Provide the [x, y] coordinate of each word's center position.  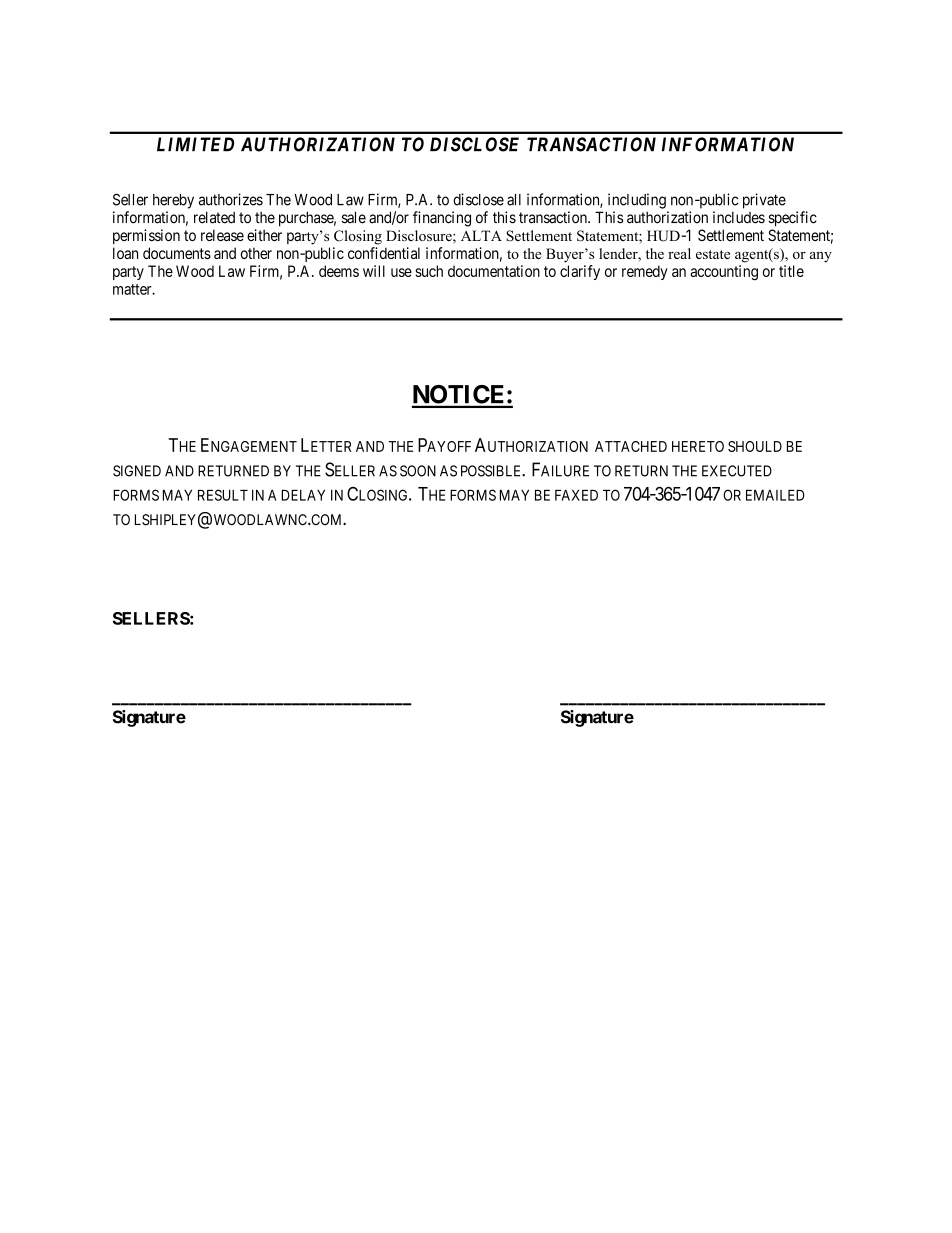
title [791, 271]
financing [442, 219]
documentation [494, 271]
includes [739, 217]
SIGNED [137, 471]
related [214, 217]
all [514, 200]
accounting [724, 273]
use [401, 272]
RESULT [223, 495]
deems [339, 271]
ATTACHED [631, 446]
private [764, 201]
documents [177, 253]
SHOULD [755, 446]
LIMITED [195, 144]
